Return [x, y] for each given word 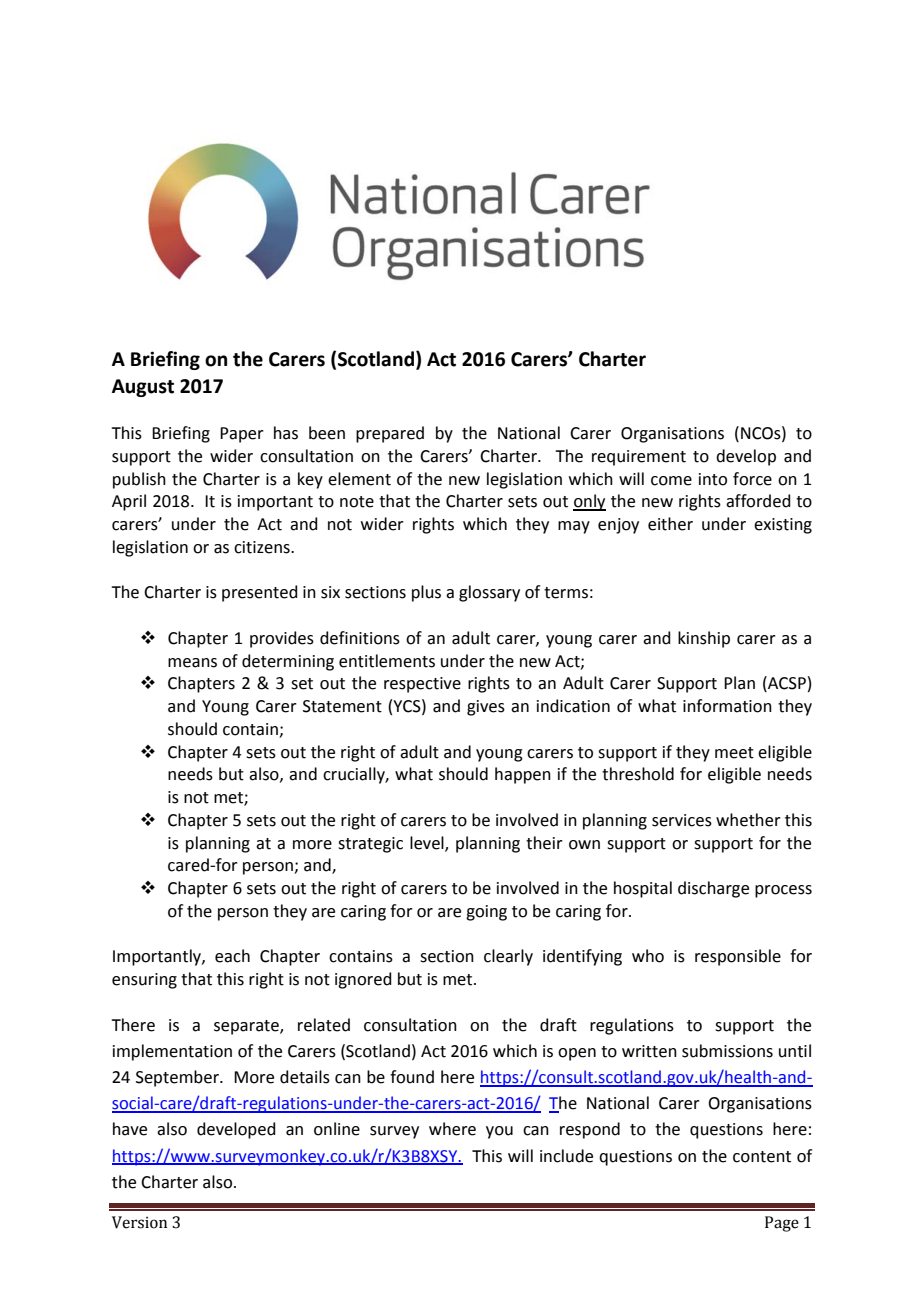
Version [139, 1222]
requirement [639, 458]
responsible [738, 957]
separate [247, 1027]
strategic [370, 845]
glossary [489, 593]
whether [748, 820]
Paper [242, 435]
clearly [508, 957]
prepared [390, 434]
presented [260, 593]
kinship [704, 639]
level [428, 843]
